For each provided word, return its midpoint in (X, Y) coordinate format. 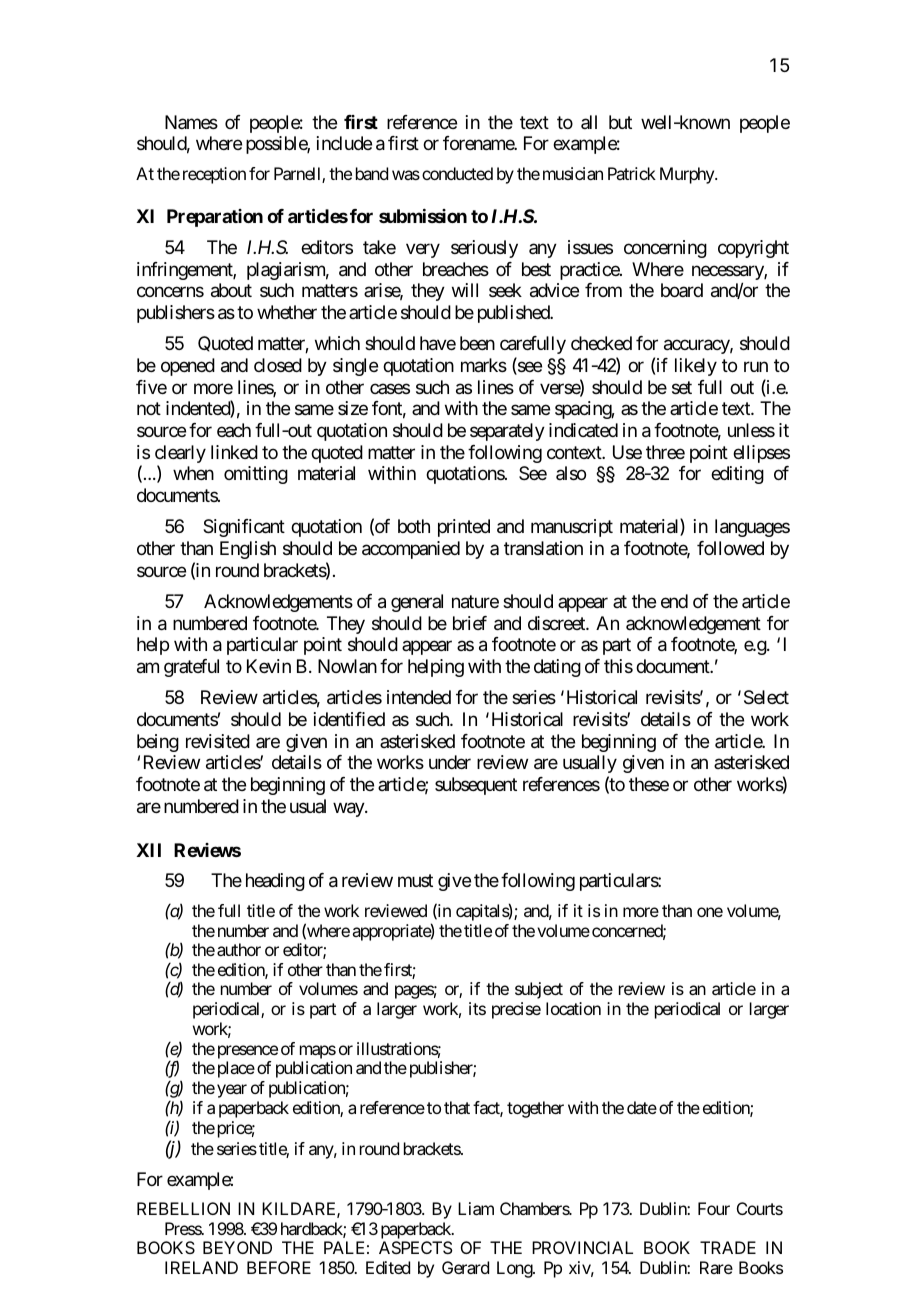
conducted (457, 173)
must (415, 881)
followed (730, 548)
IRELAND (201, 1267)
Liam (476, 1208)
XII (148, 850)
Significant (244, 528)
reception (212, 175)
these (649, 784)
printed (464, 528)
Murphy (688, 175)
